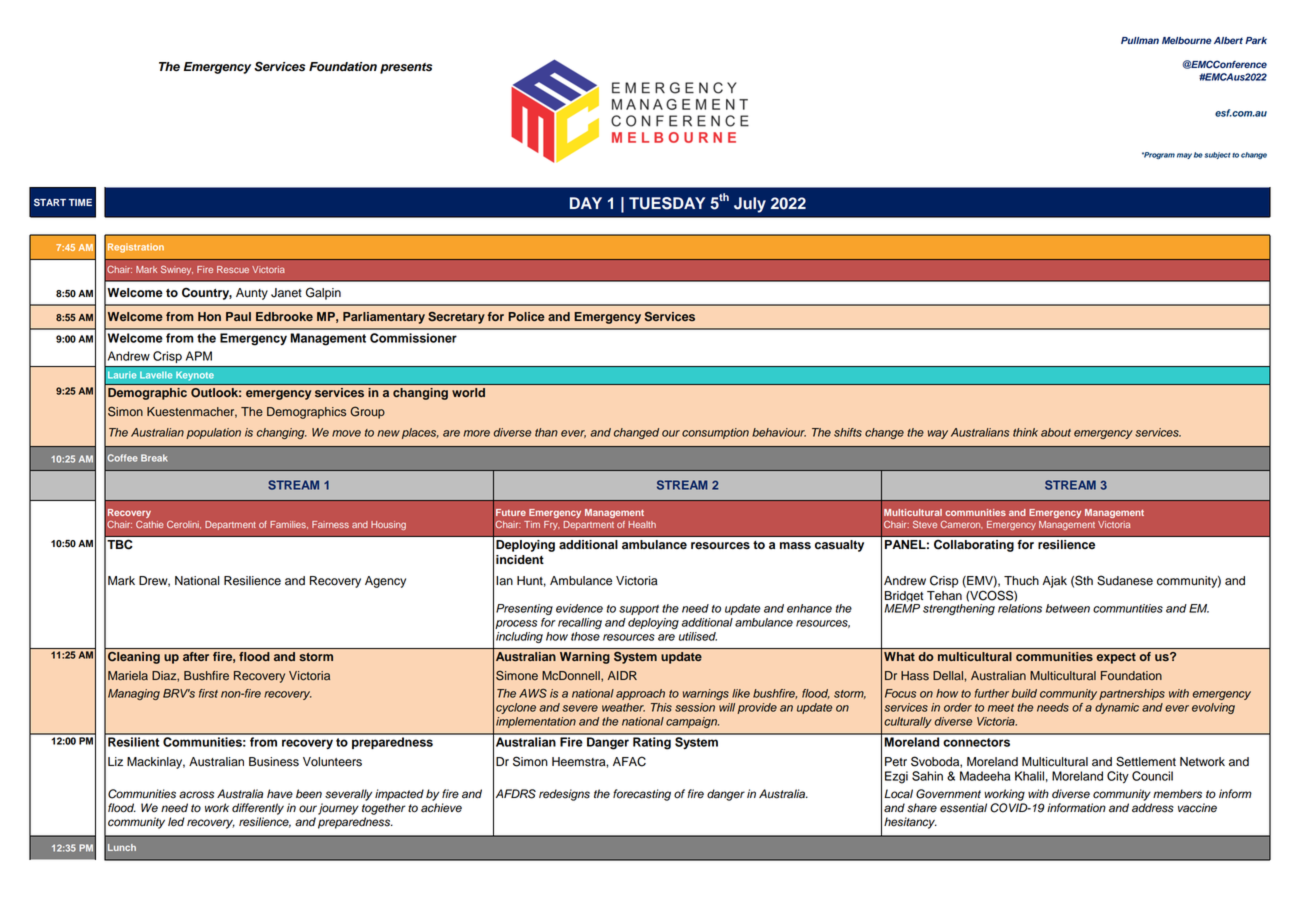 Image resolution: width=1308 pixels, height=924 pixels. I want to click on about, so click(1056, 432).
